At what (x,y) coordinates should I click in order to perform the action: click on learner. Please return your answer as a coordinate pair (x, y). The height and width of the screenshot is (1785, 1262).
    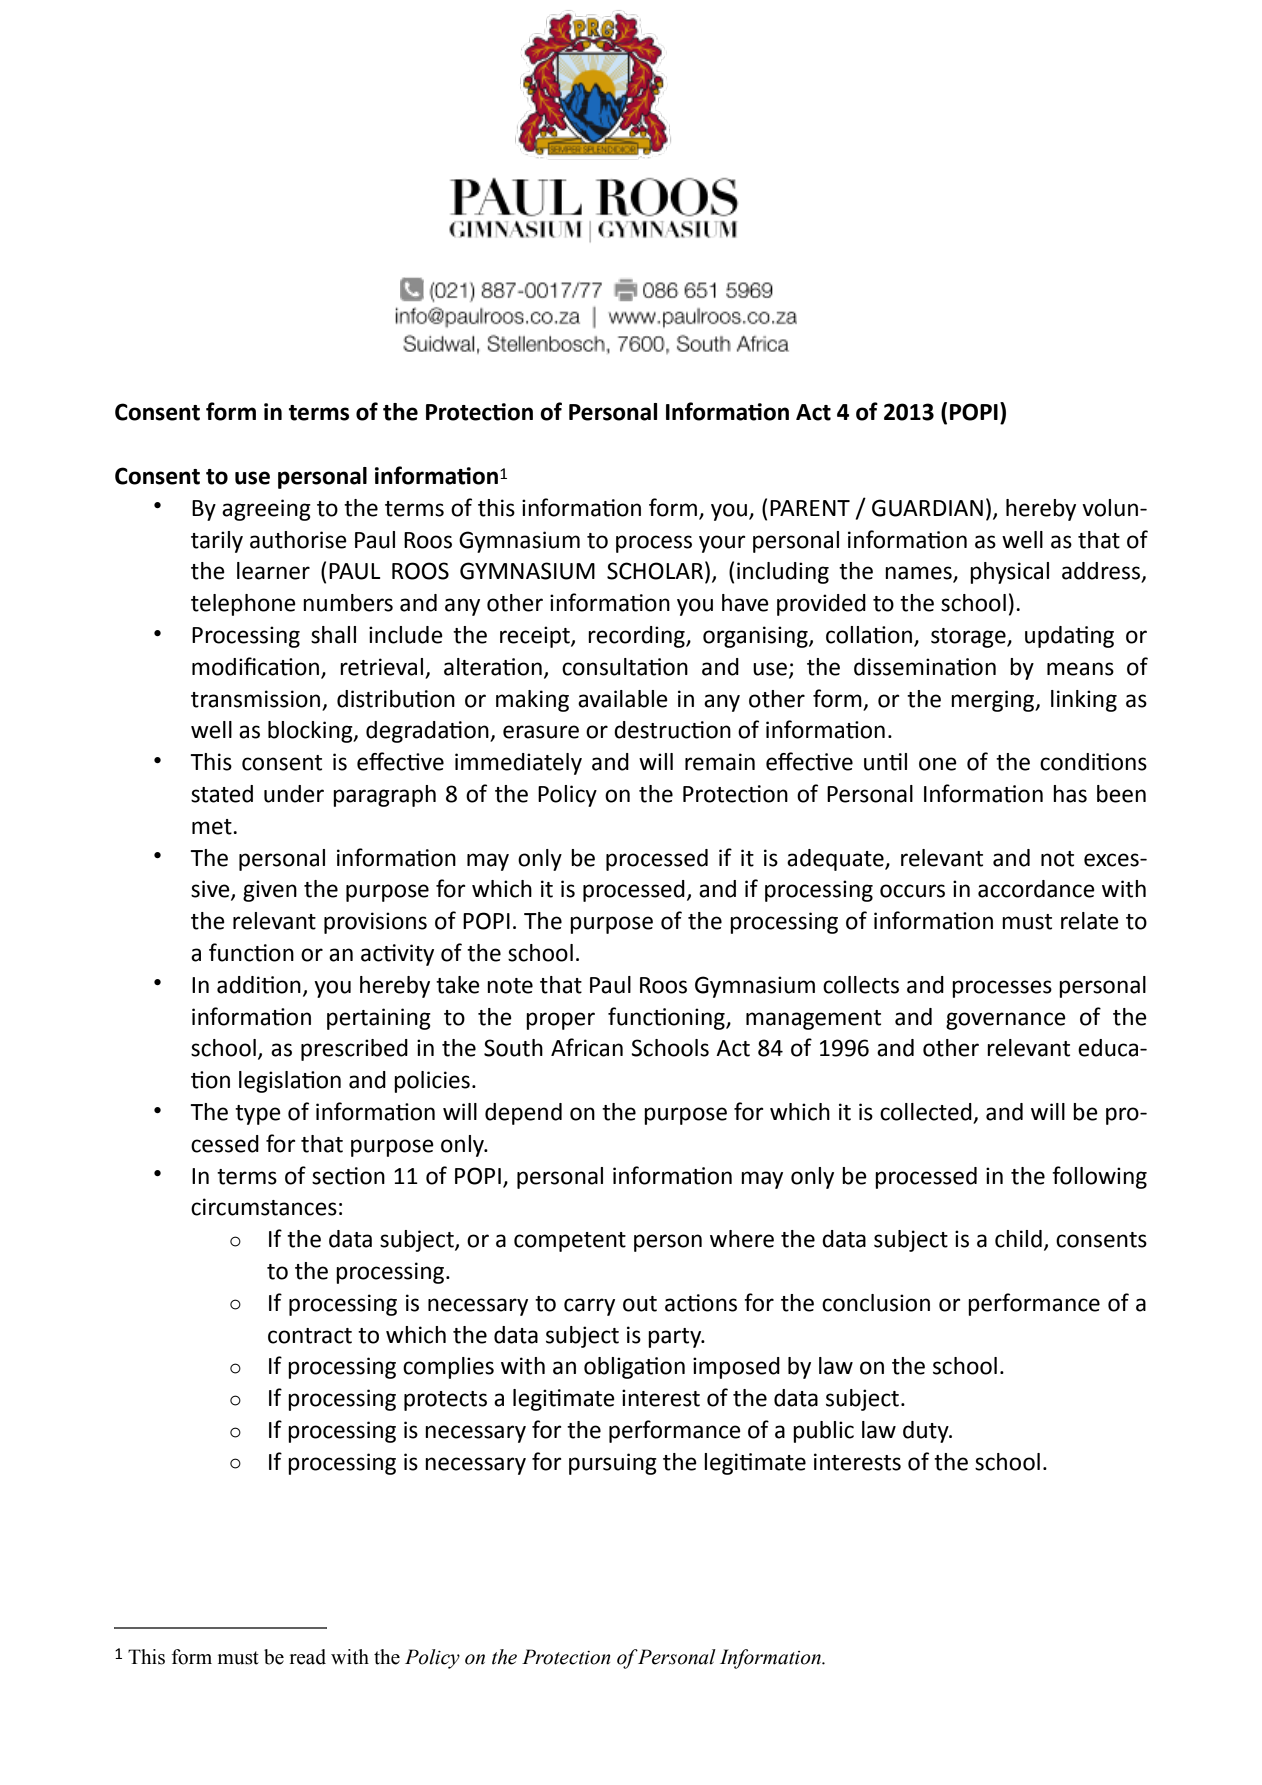
    Looking at the image, I should click on (273, 571).
